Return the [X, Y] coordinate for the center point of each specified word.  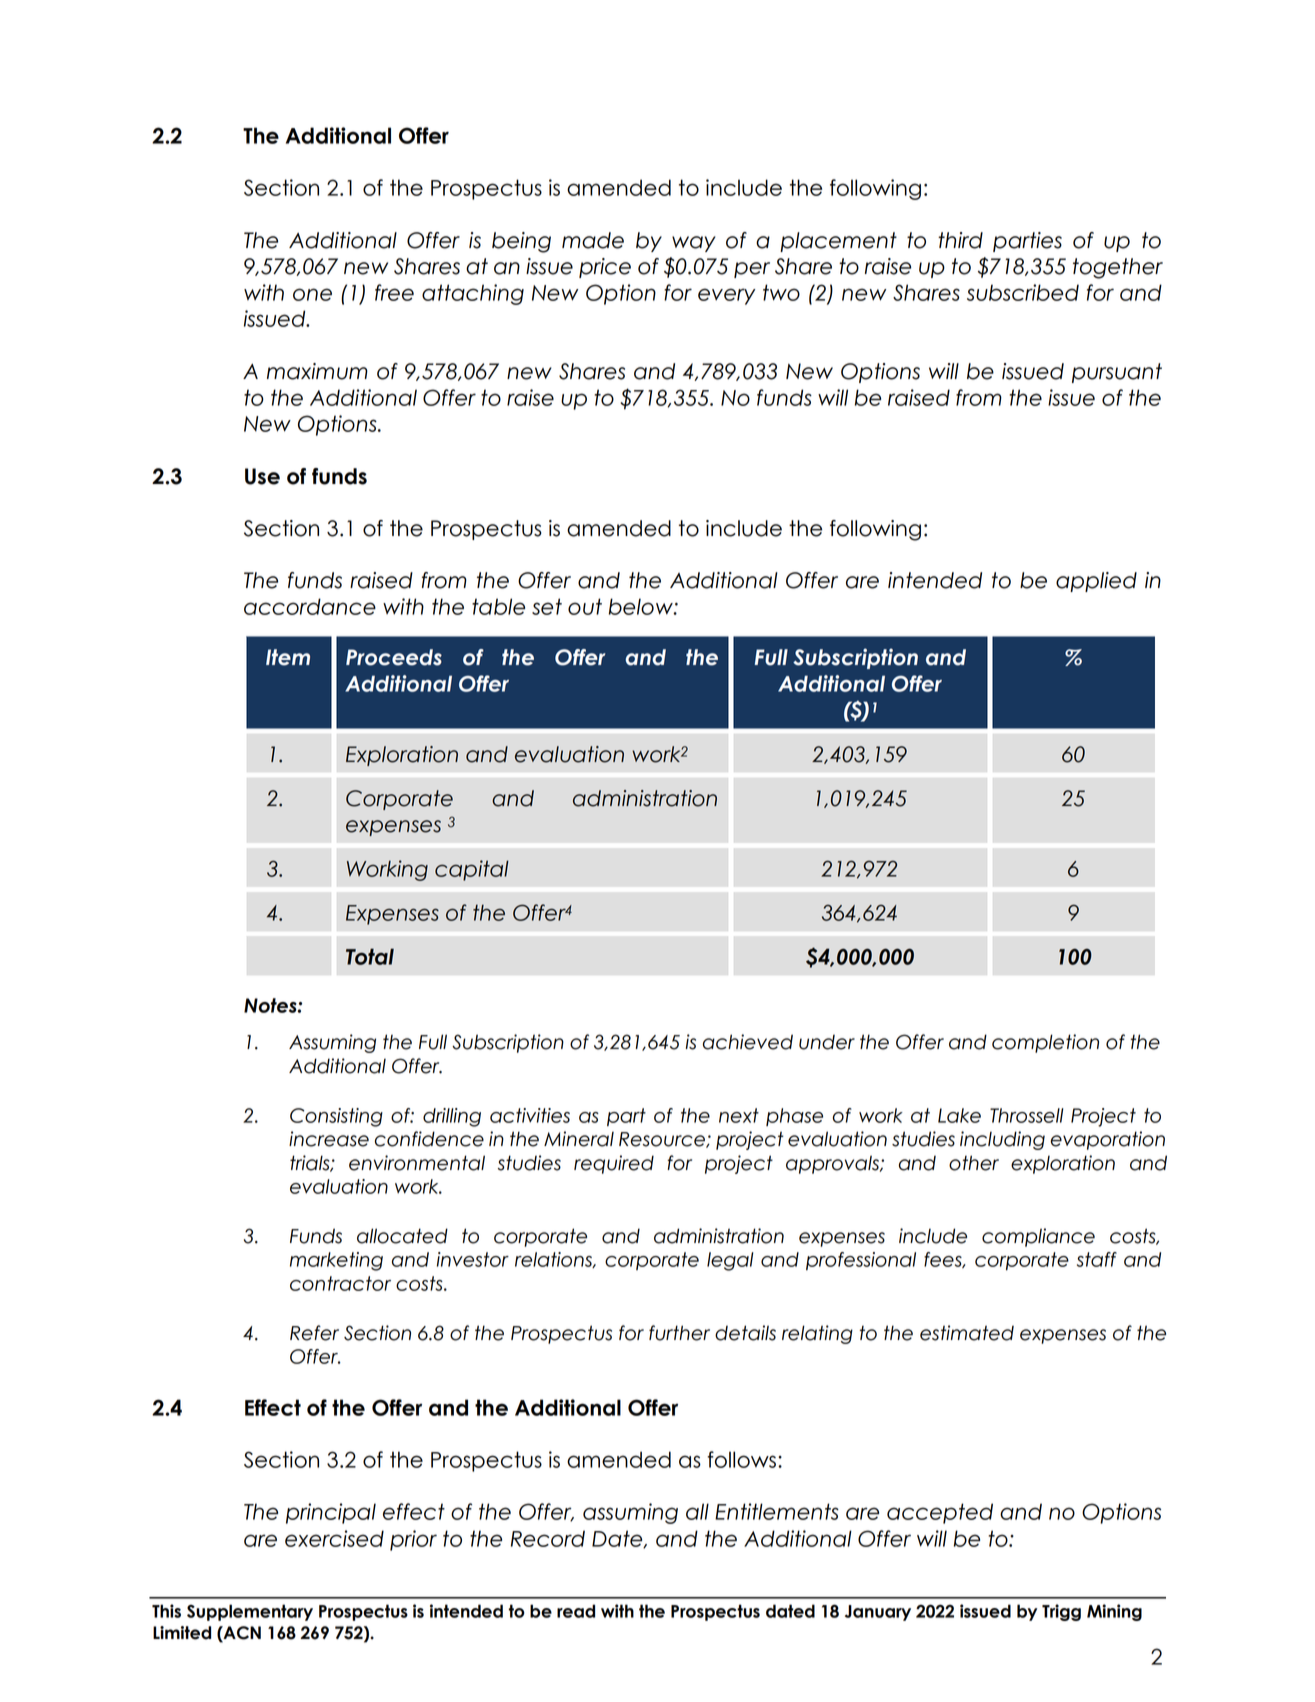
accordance [310, 606]
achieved [748, 1042]
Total [370, 956]
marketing [336, 1261]
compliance [1038, 1237]
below [642, 606]
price [605, 268]
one [312, 294]
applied [1096, 582]
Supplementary [250, 1612]
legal [730, 1261]
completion [1045, 1043]
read [576, 1611]
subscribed [1023, 292]
